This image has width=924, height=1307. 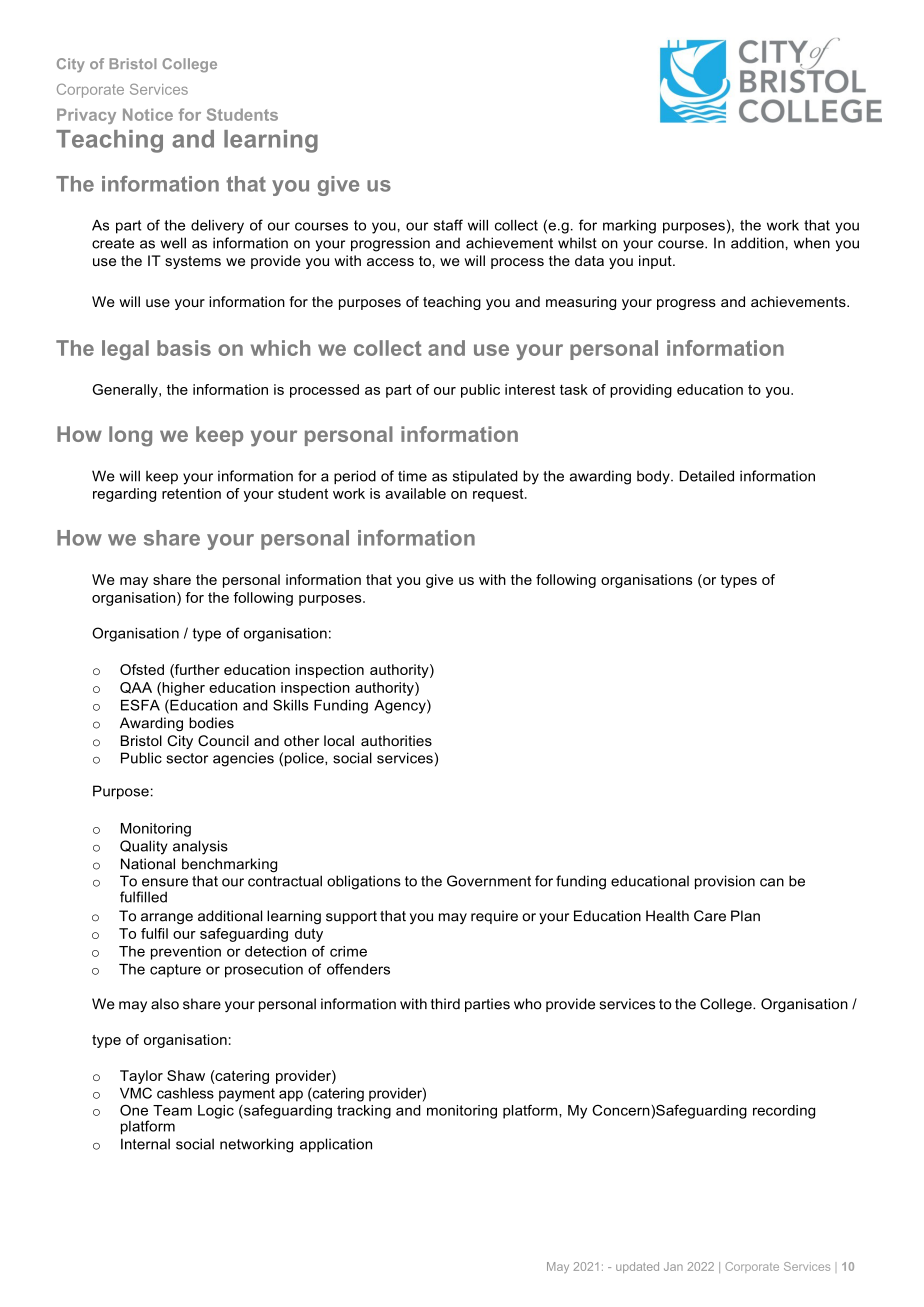 What do you see at coordinates (725, 882) in the image?
I see `provision` at bounding box center [725, 882].
